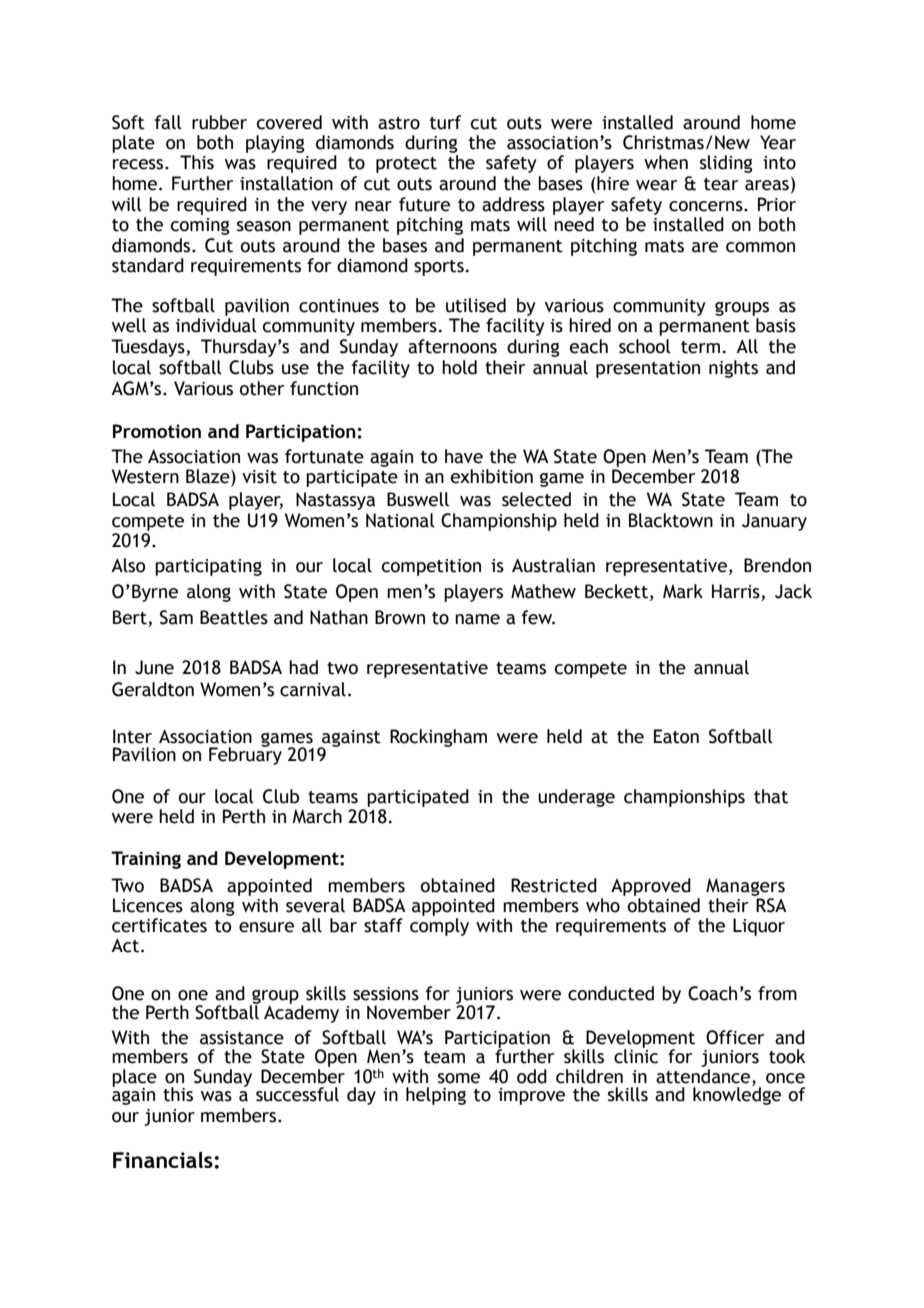 The width and height of the image is (924, 1308). What do you see at coordinates (219, 122) in the image?
I see `rubber` at bounding box center [219, 122].
